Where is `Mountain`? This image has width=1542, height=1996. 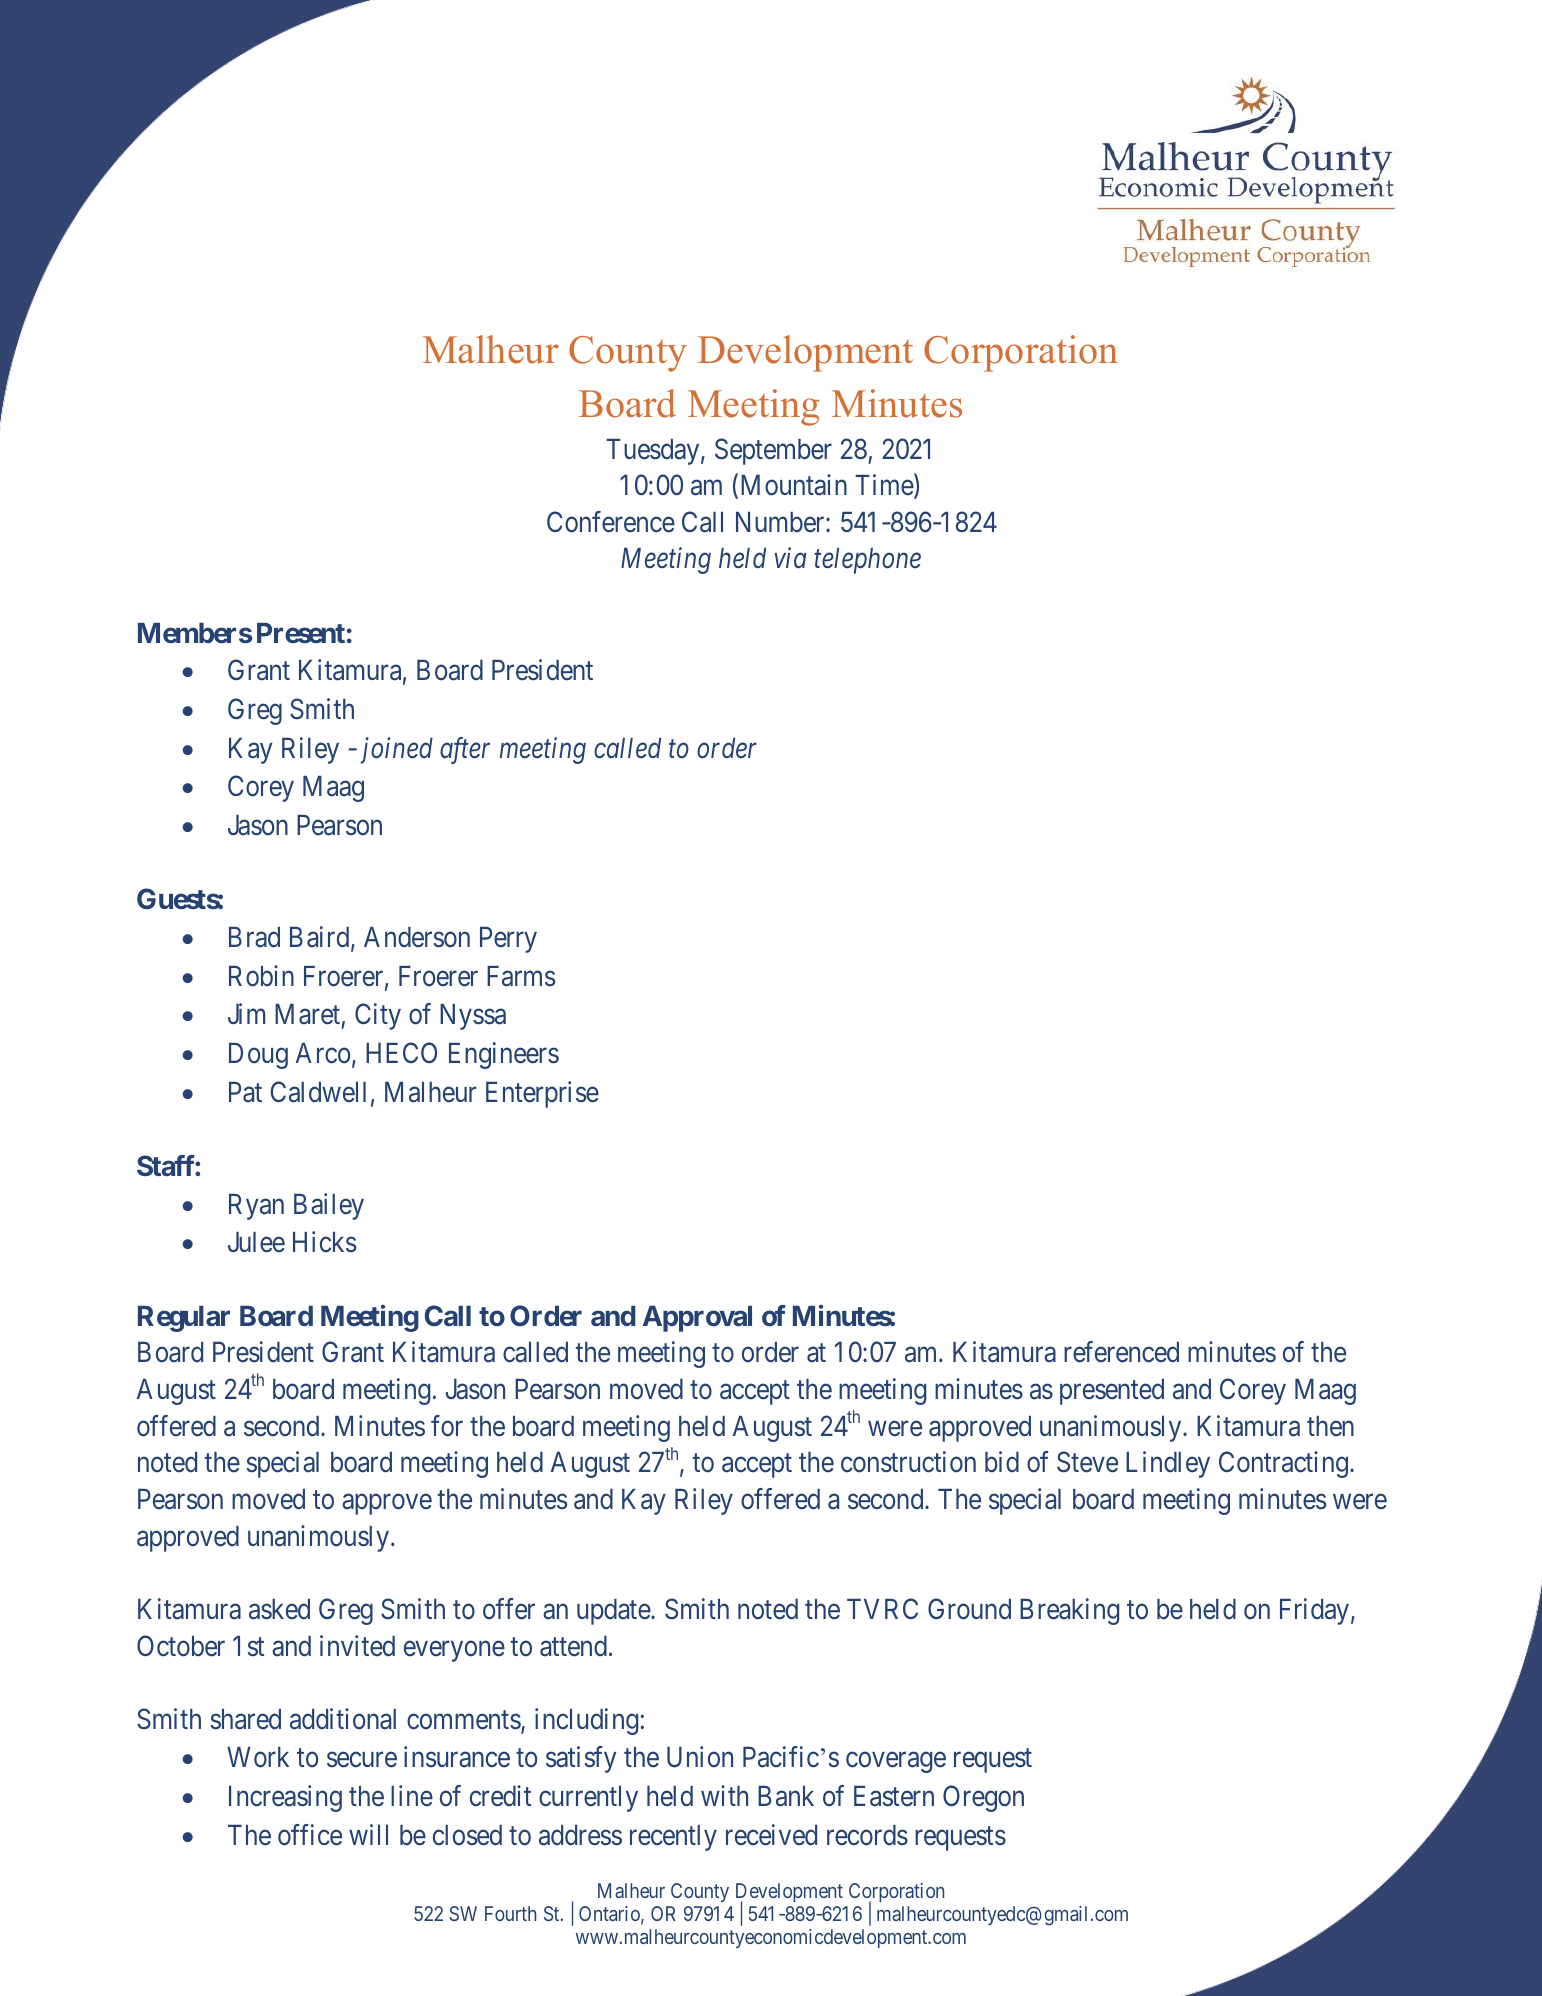 Mountain is located at coordinates (794, 485).
